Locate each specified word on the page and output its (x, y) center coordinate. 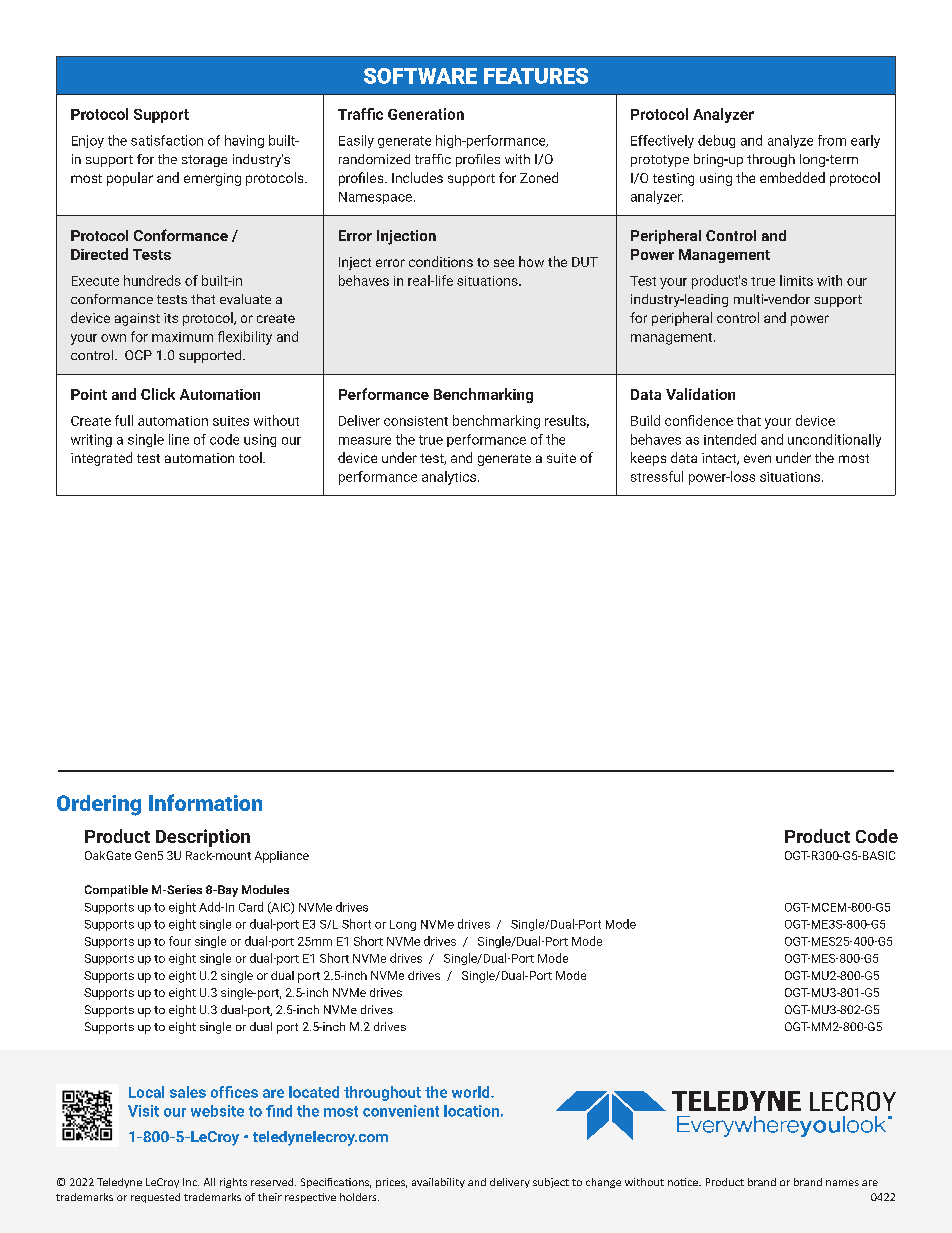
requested (155, 1198)
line (179, 439)
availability (438, 1183)
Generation (426, 114)
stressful (657, 476)
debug (716, 141)
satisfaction (167, 140)
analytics (449, 478)
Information (205, 802)
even (757, 459)
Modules (265, 889)
